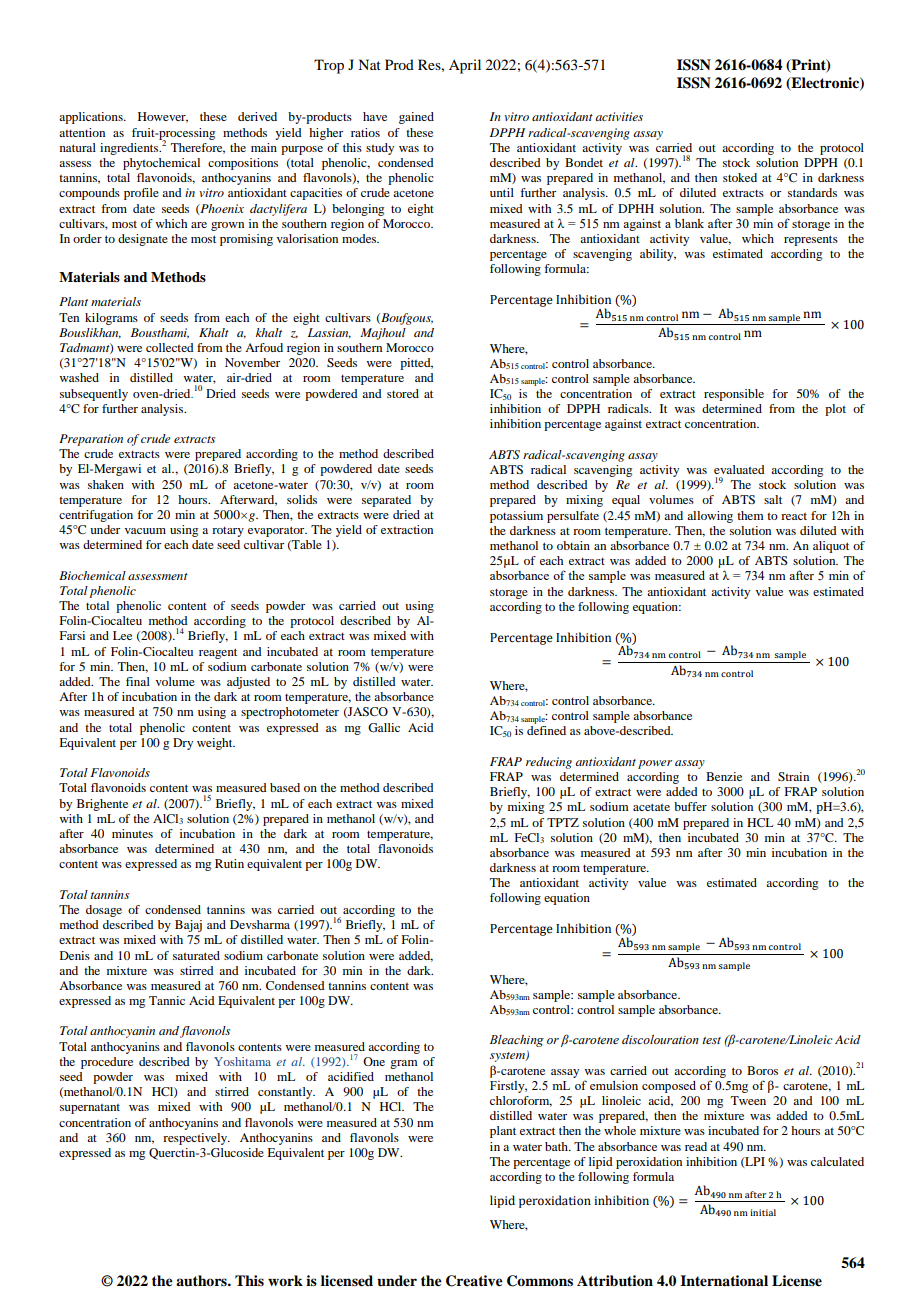 This screenshot has width=924, height=1308. I want to click on International, so click(724, 1281).
